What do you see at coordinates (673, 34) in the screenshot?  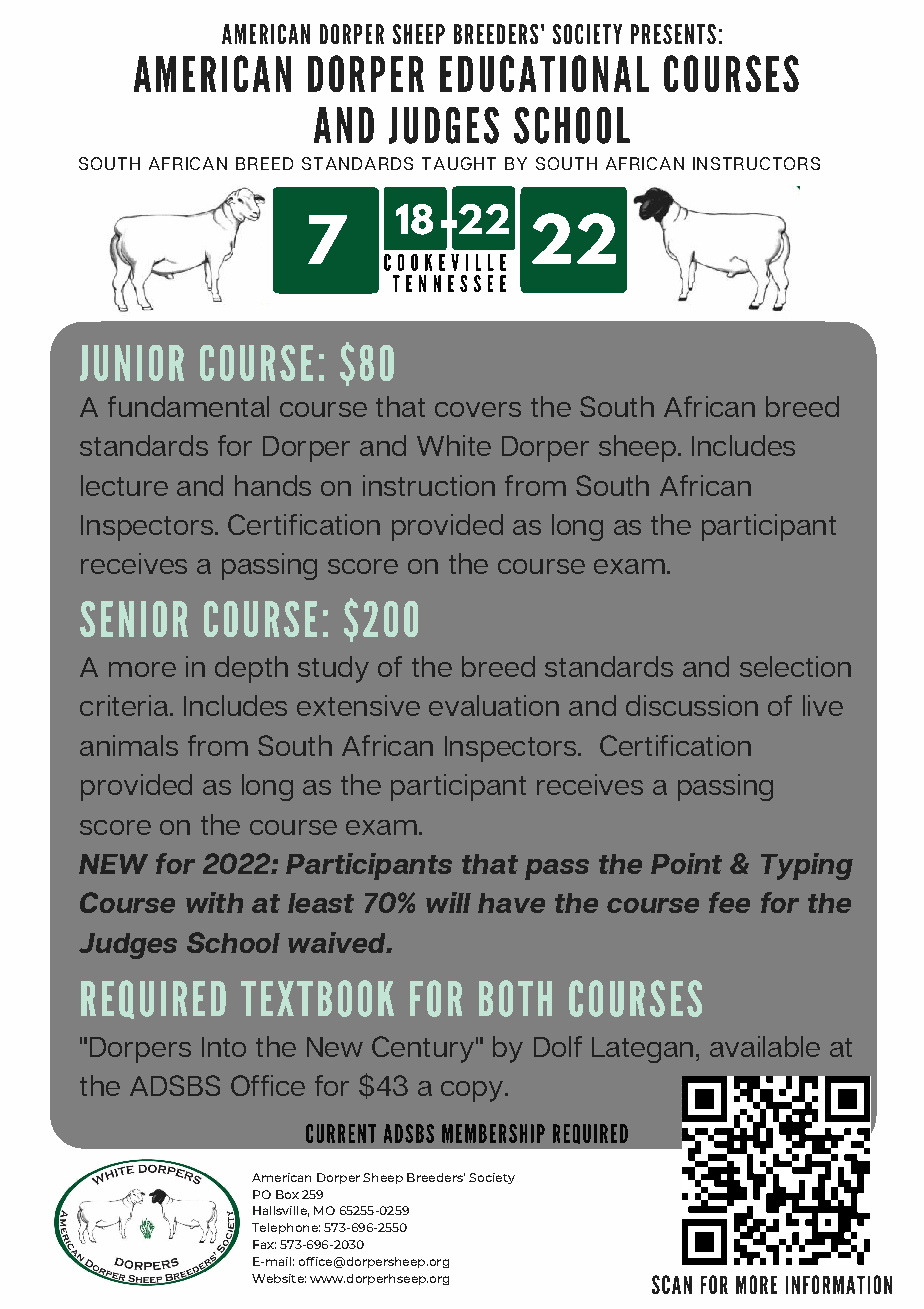 I see `PRESENTS` at bounding box center [673, 34].
